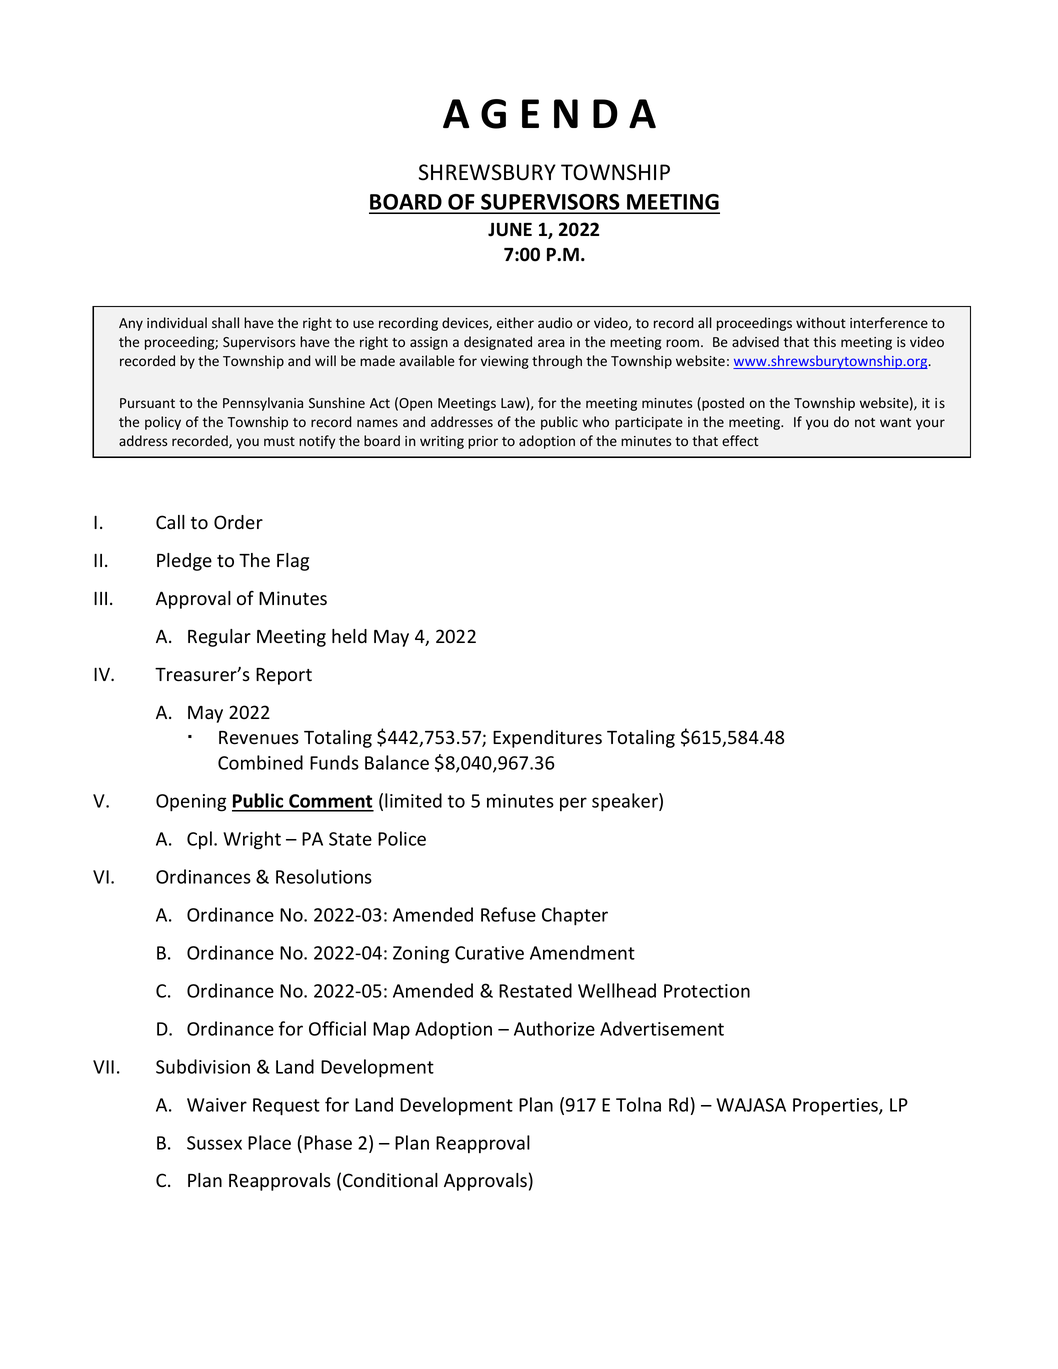  Describe the element at coordinates (508, 914) in the screenshot. I see `Refuse` at that location.
